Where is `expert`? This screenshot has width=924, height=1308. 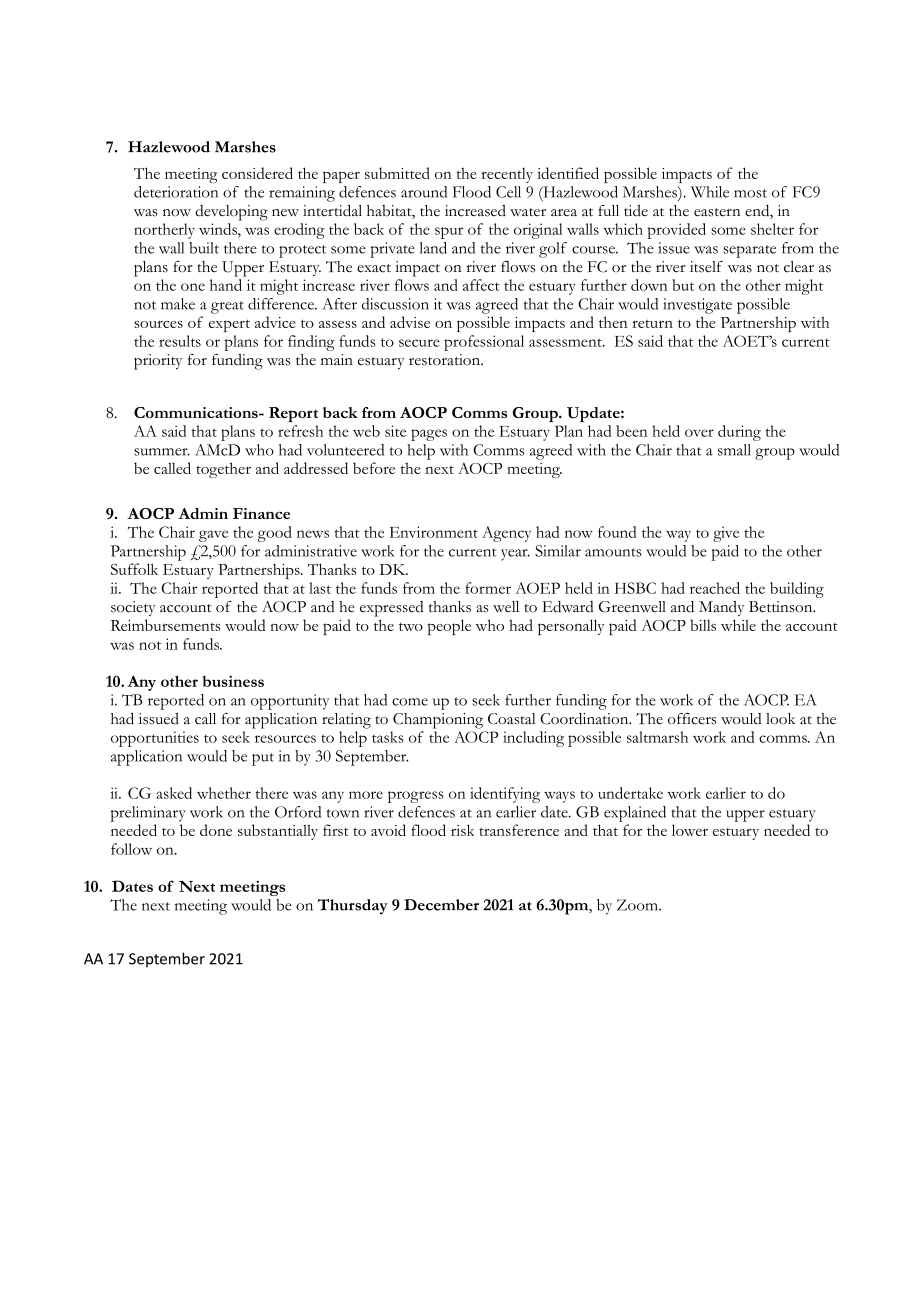 expert is located at coordinates (229, 326).
